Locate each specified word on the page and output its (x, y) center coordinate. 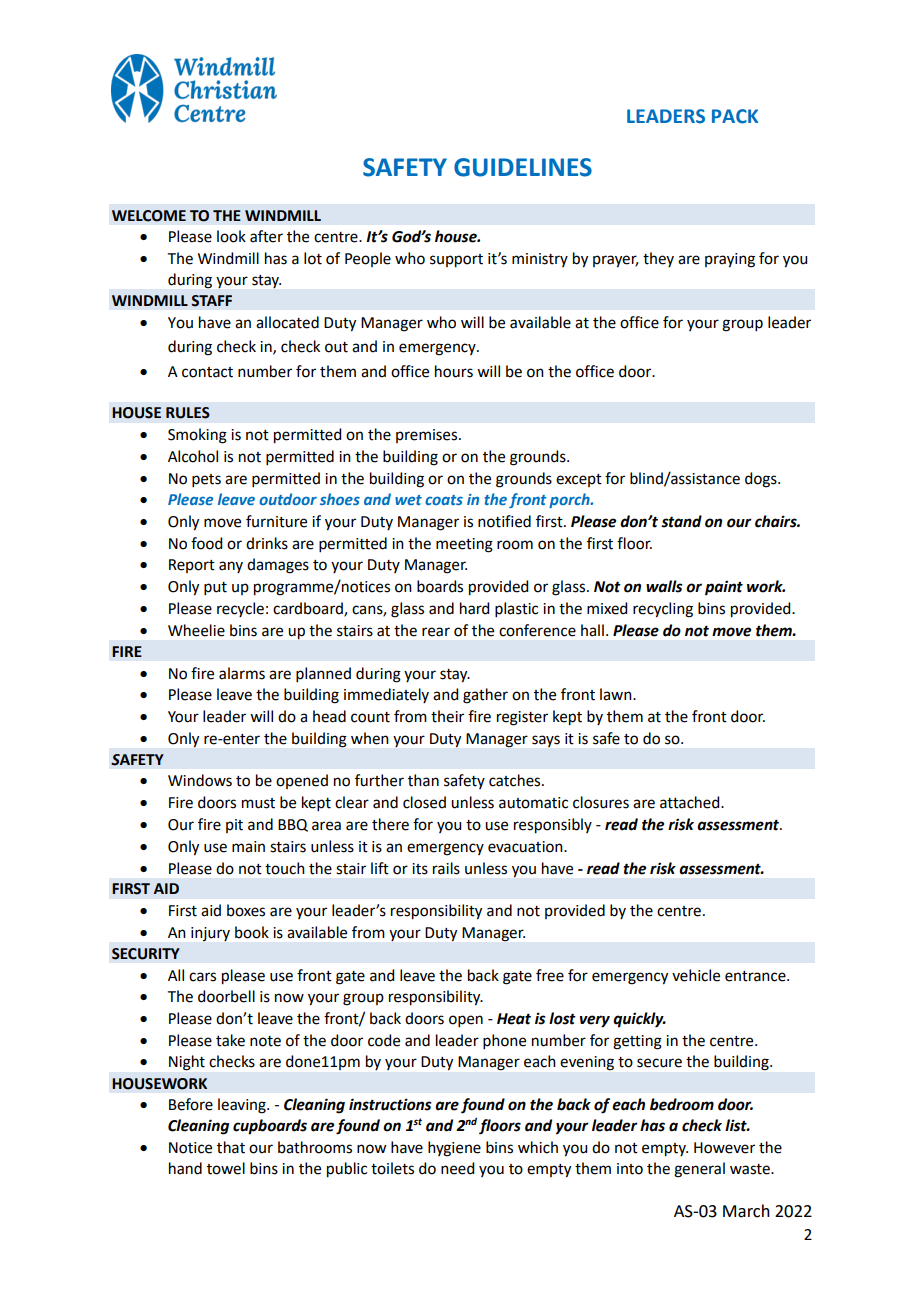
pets (206, 480)
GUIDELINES (523, 167)
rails (446, 868)
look (231, 236)
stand (681, 521)
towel (226, 1168)
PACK (735, 116)
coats (444, 500)
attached (691, 802)
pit (234, 826)
